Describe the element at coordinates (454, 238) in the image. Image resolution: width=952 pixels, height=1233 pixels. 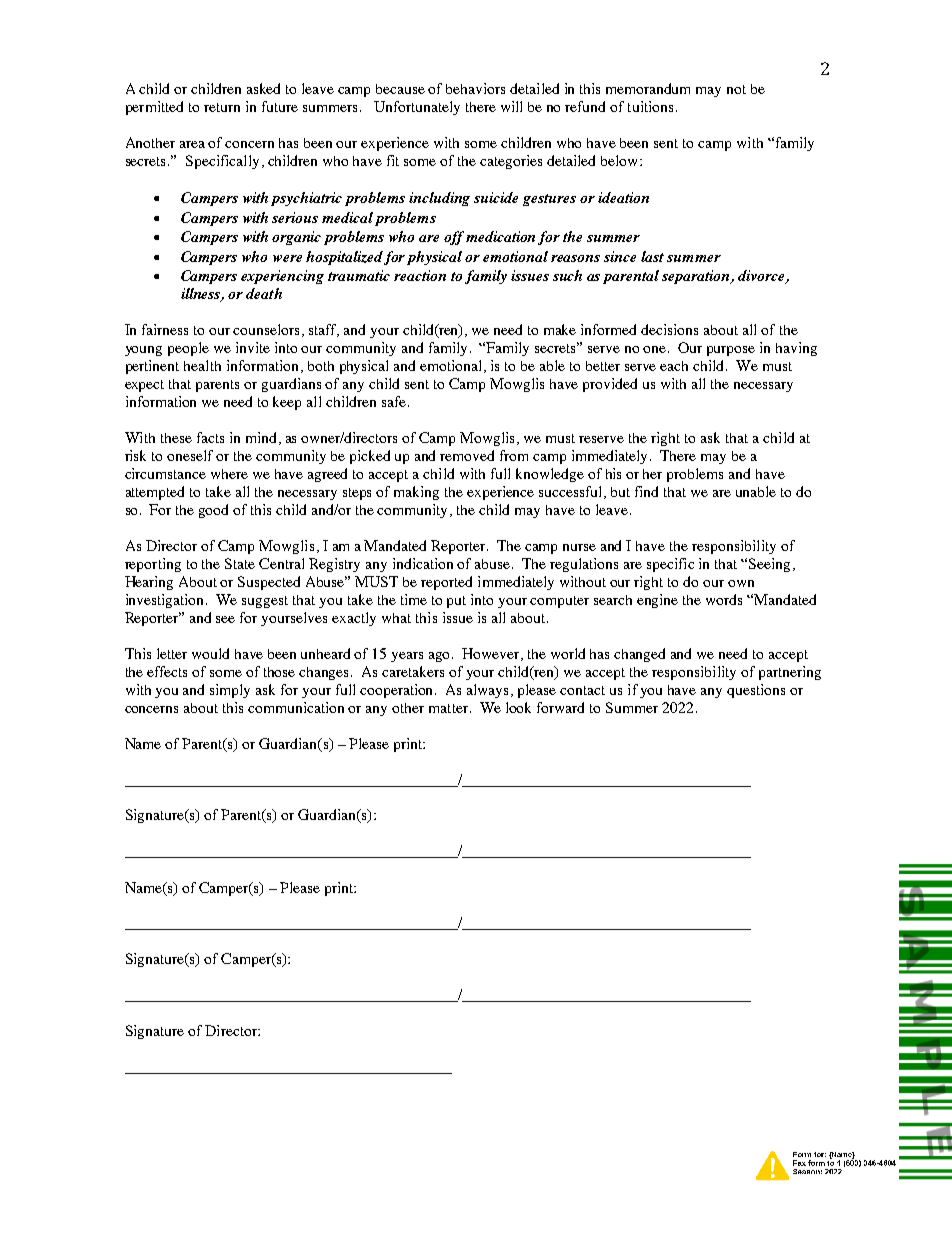
I see `off` at that location.
